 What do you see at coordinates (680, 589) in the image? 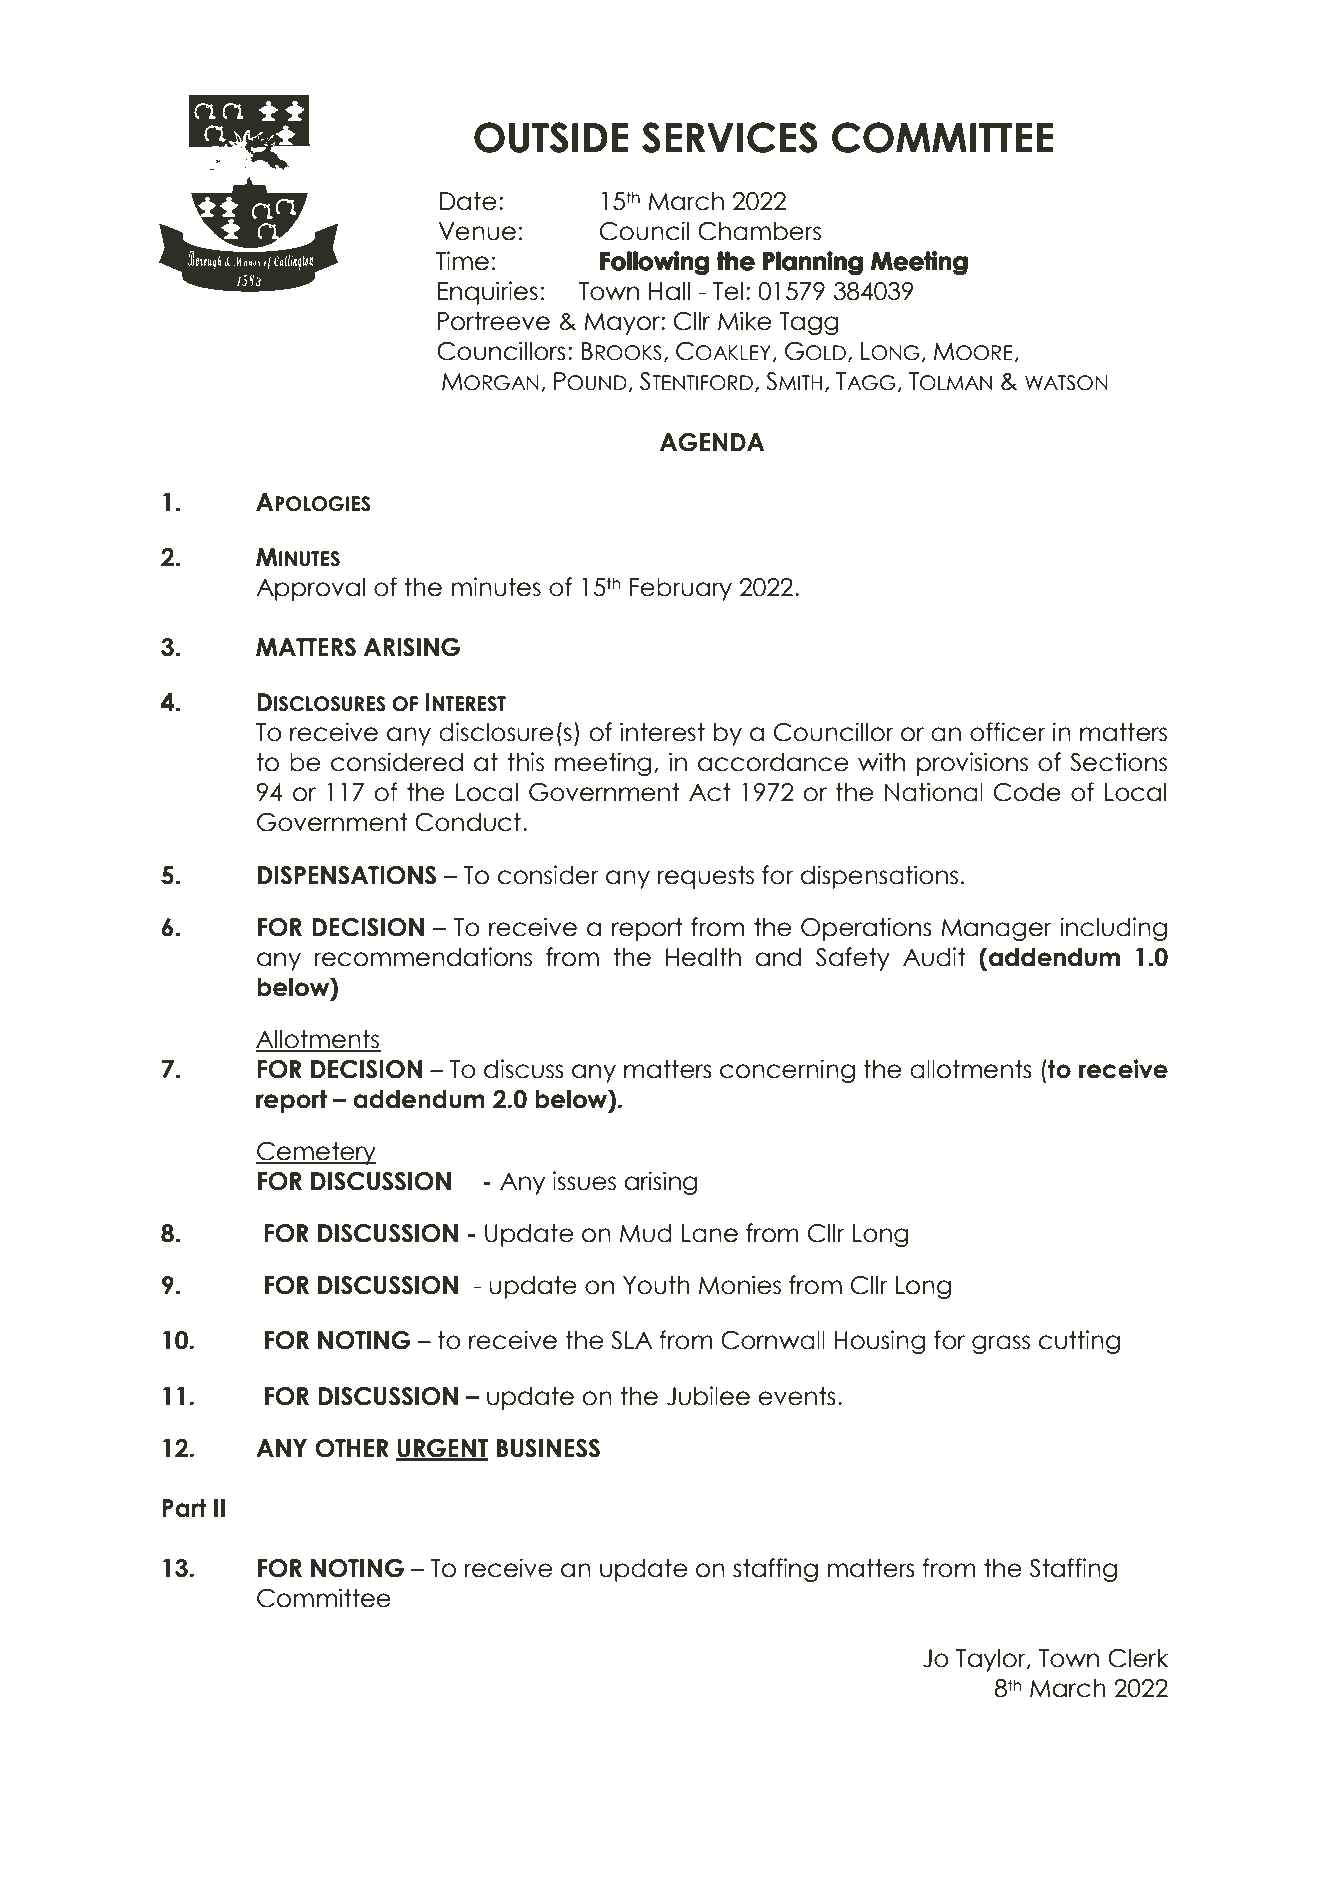
I see `February` at bounding box center [680, 589].
